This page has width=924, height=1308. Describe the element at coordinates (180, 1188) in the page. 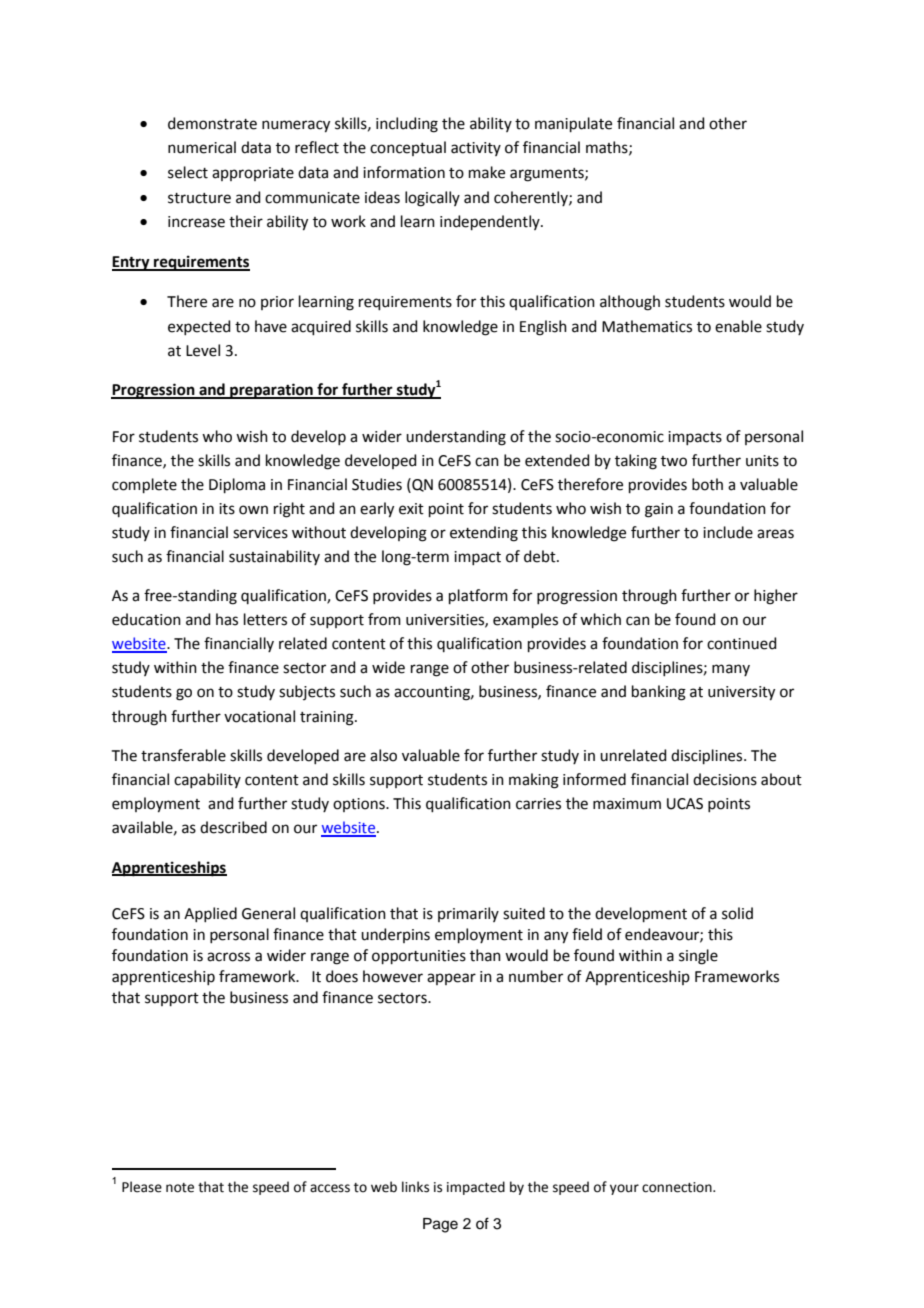

I see `note` at that location.
